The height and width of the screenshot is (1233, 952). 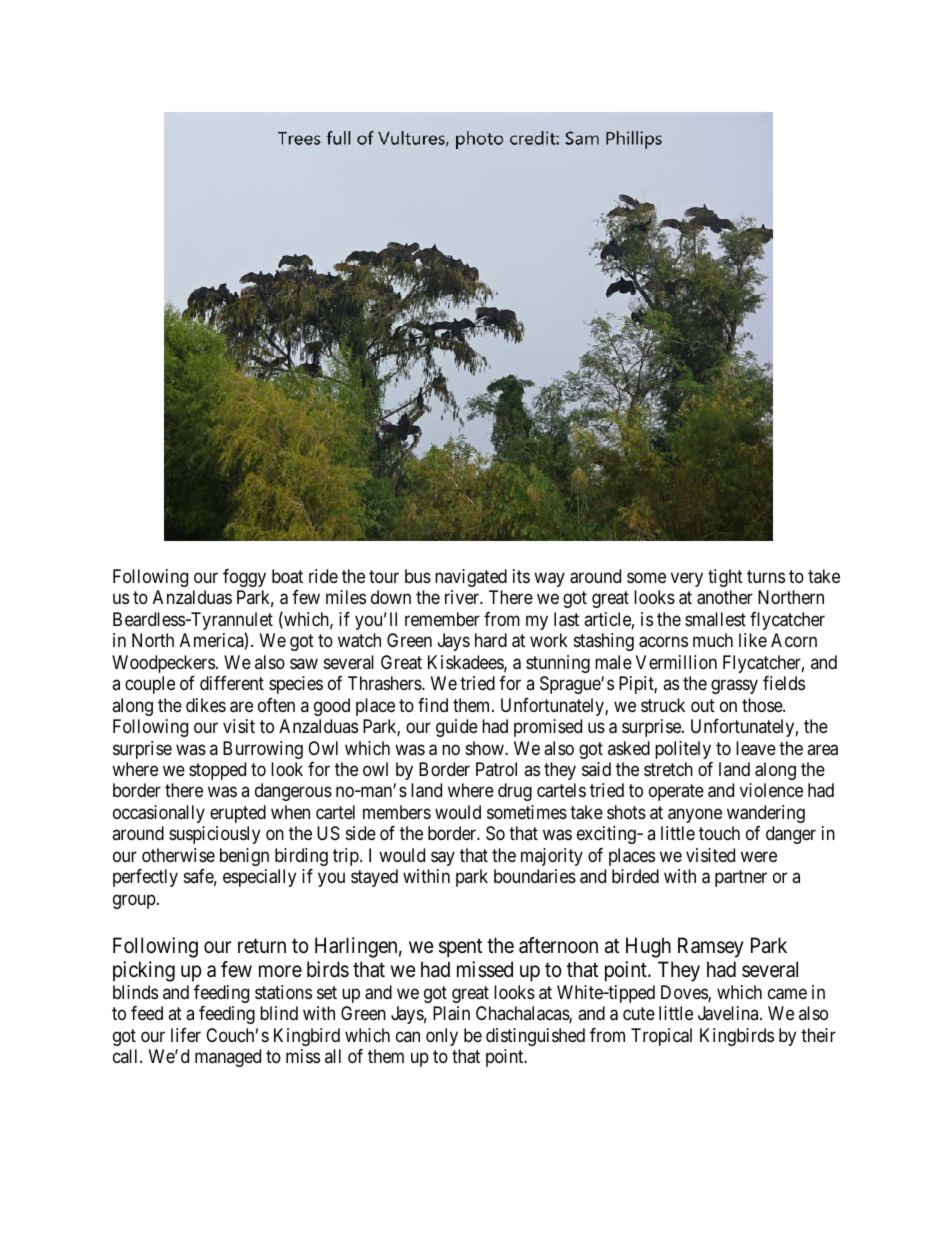 What do you see at coordinates (535, 876) in the screenshot?
I see `boundaries` at bounding box center [535, 876].
